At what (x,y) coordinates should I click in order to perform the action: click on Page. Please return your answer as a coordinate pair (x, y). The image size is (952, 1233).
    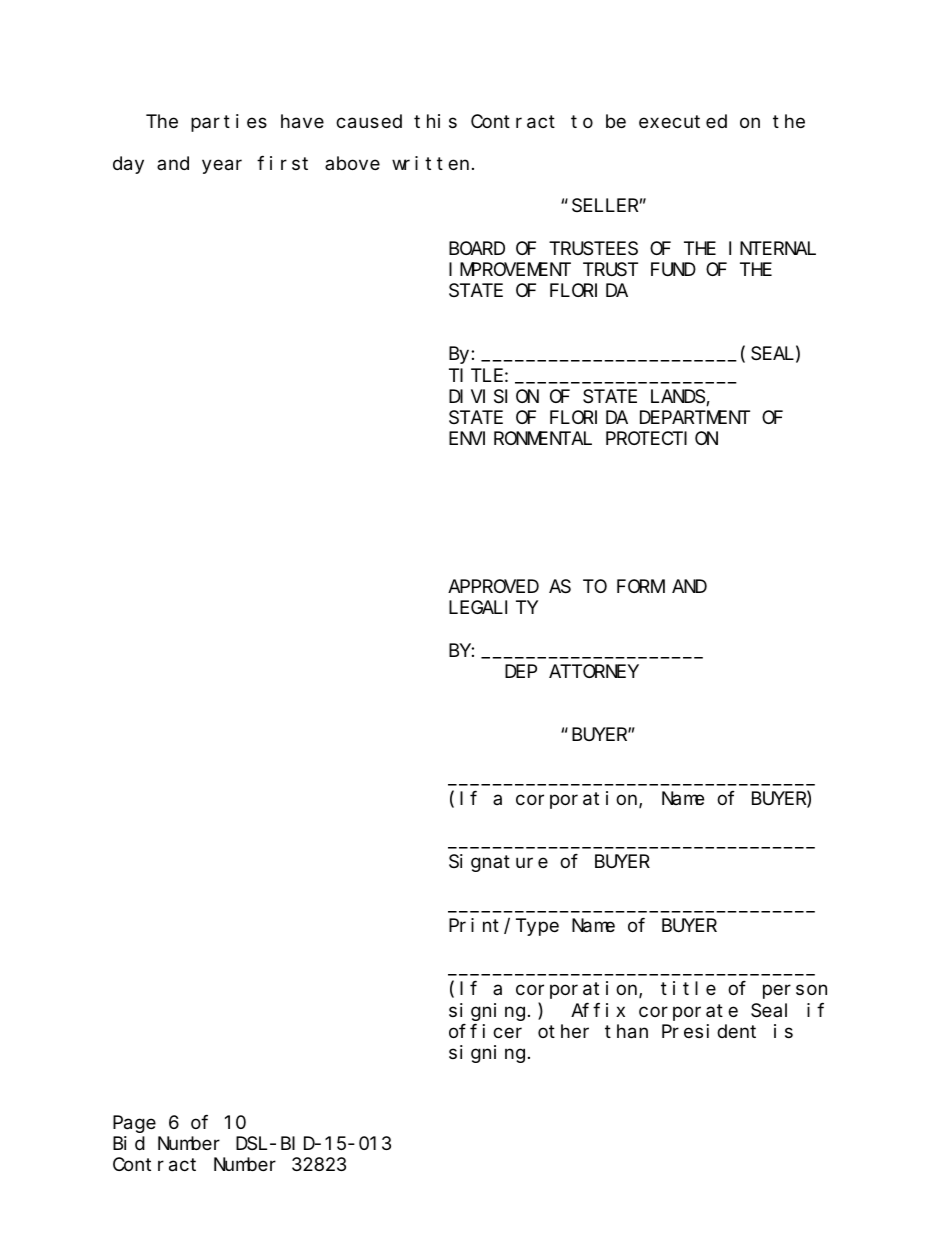
    Looking at the image, I should click on (134, 1125).
